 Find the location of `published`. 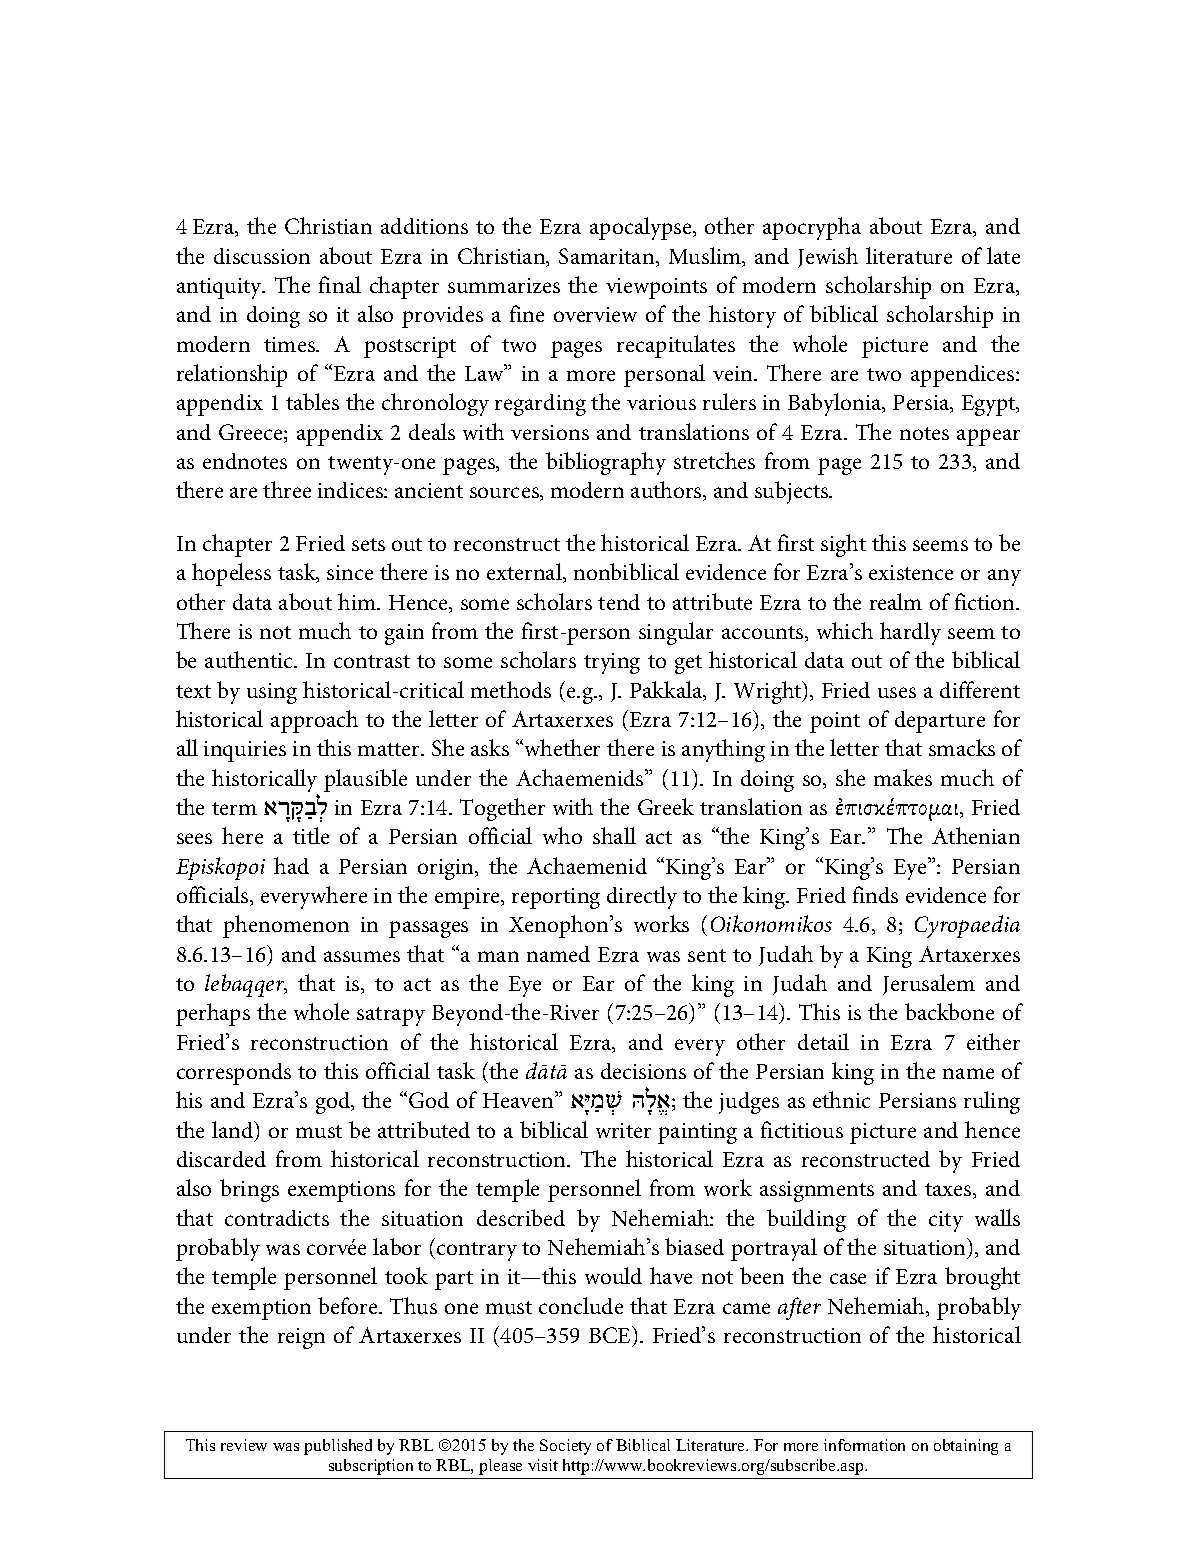

published is located at coordinates (338, 1447).
